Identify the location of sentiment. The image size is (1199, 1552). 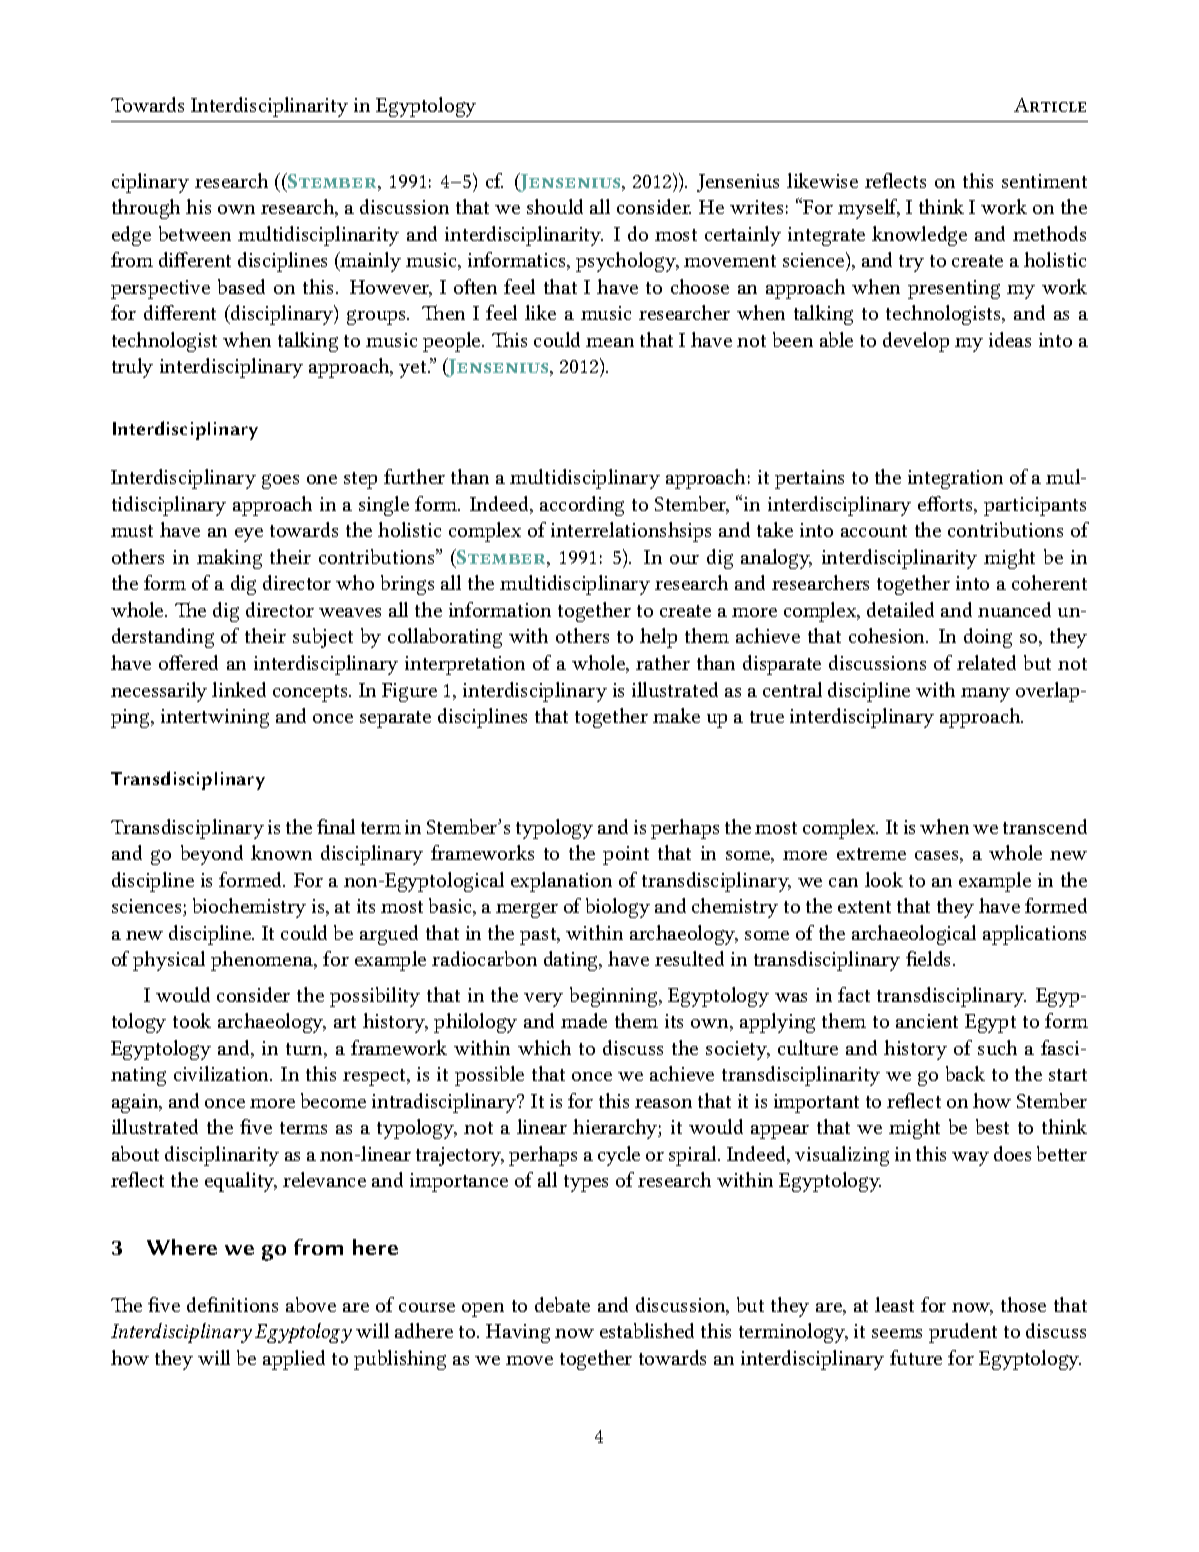
(1044, 181).
